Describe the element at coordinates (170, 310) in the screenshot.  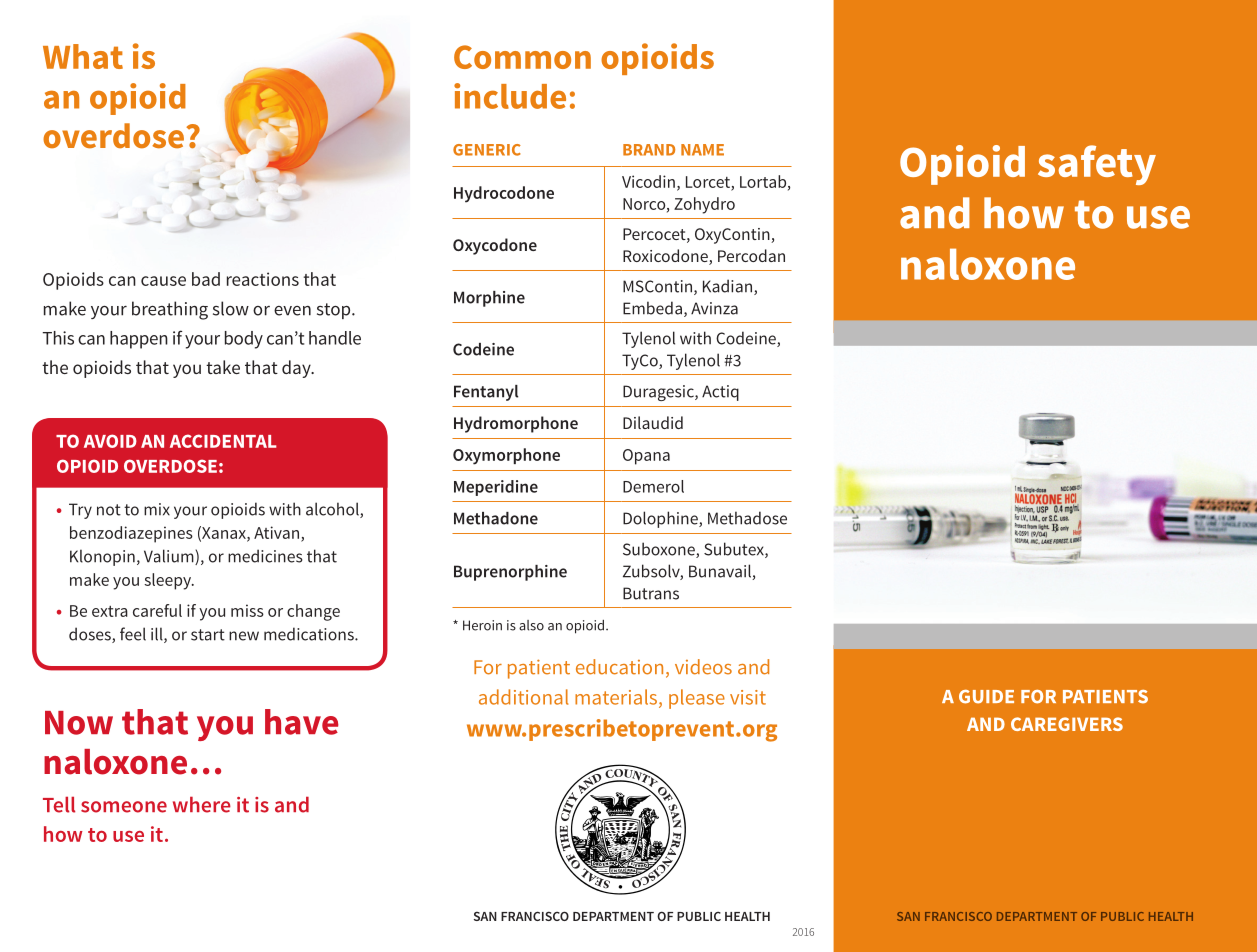
I see `breathing` at that location.
